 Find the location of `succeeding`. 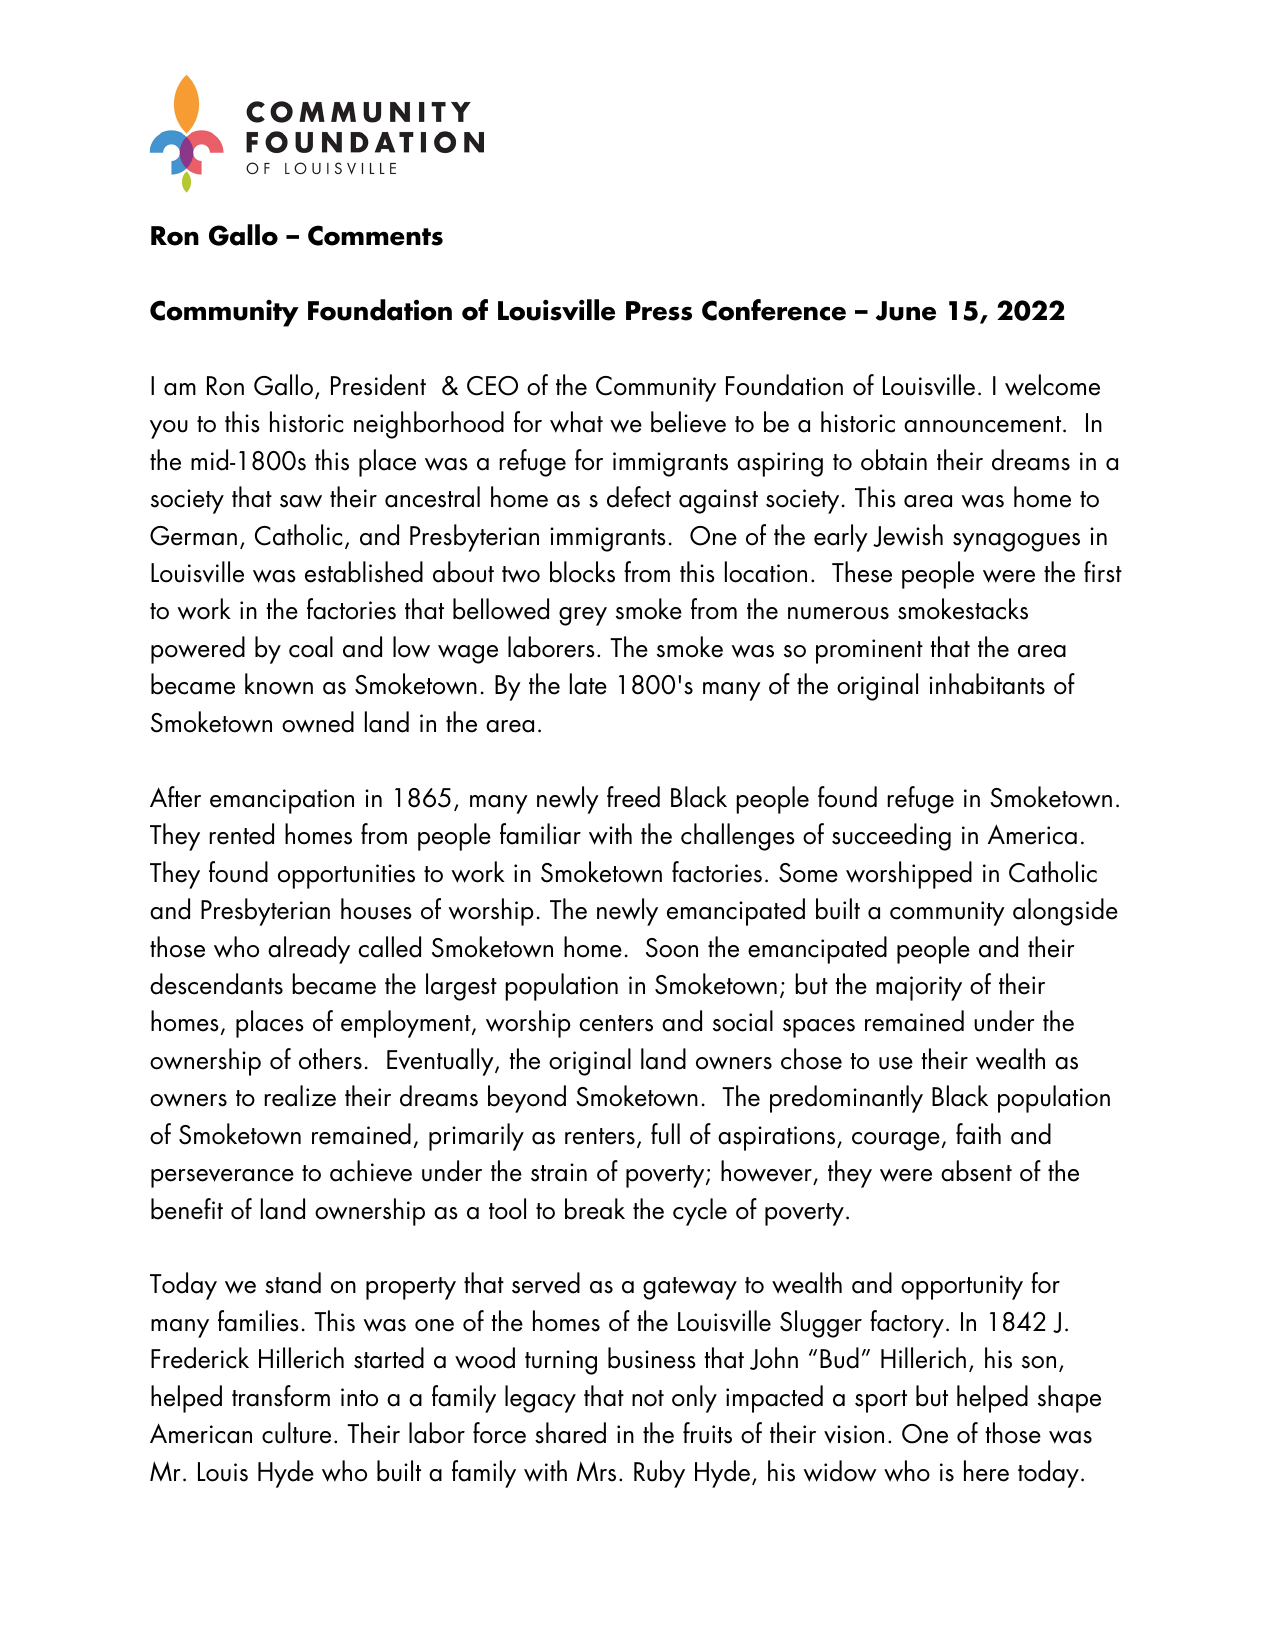

succeeding is located at coordinates (891, 837).
